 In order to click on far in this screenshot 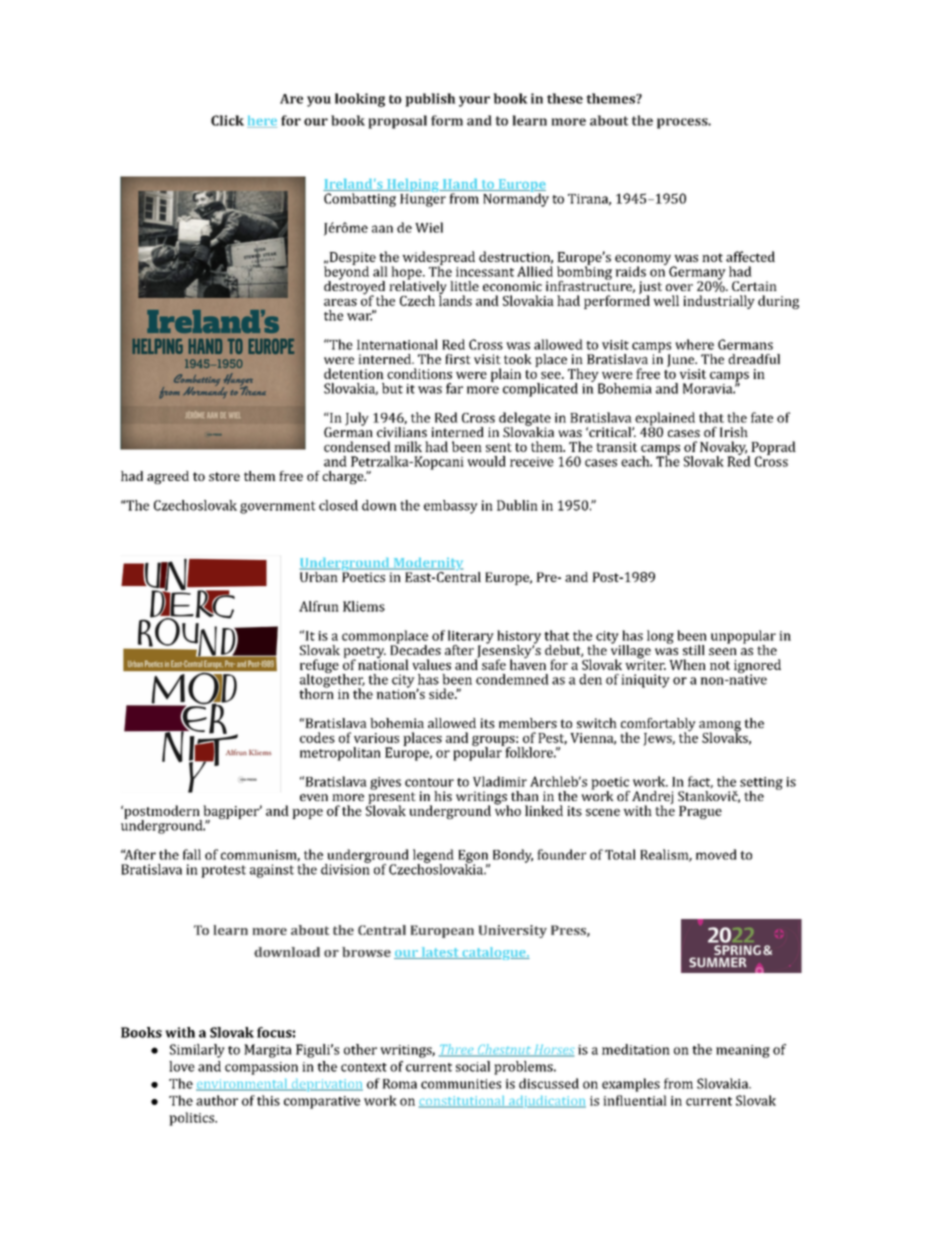, I will do `click(454, 388)`.
